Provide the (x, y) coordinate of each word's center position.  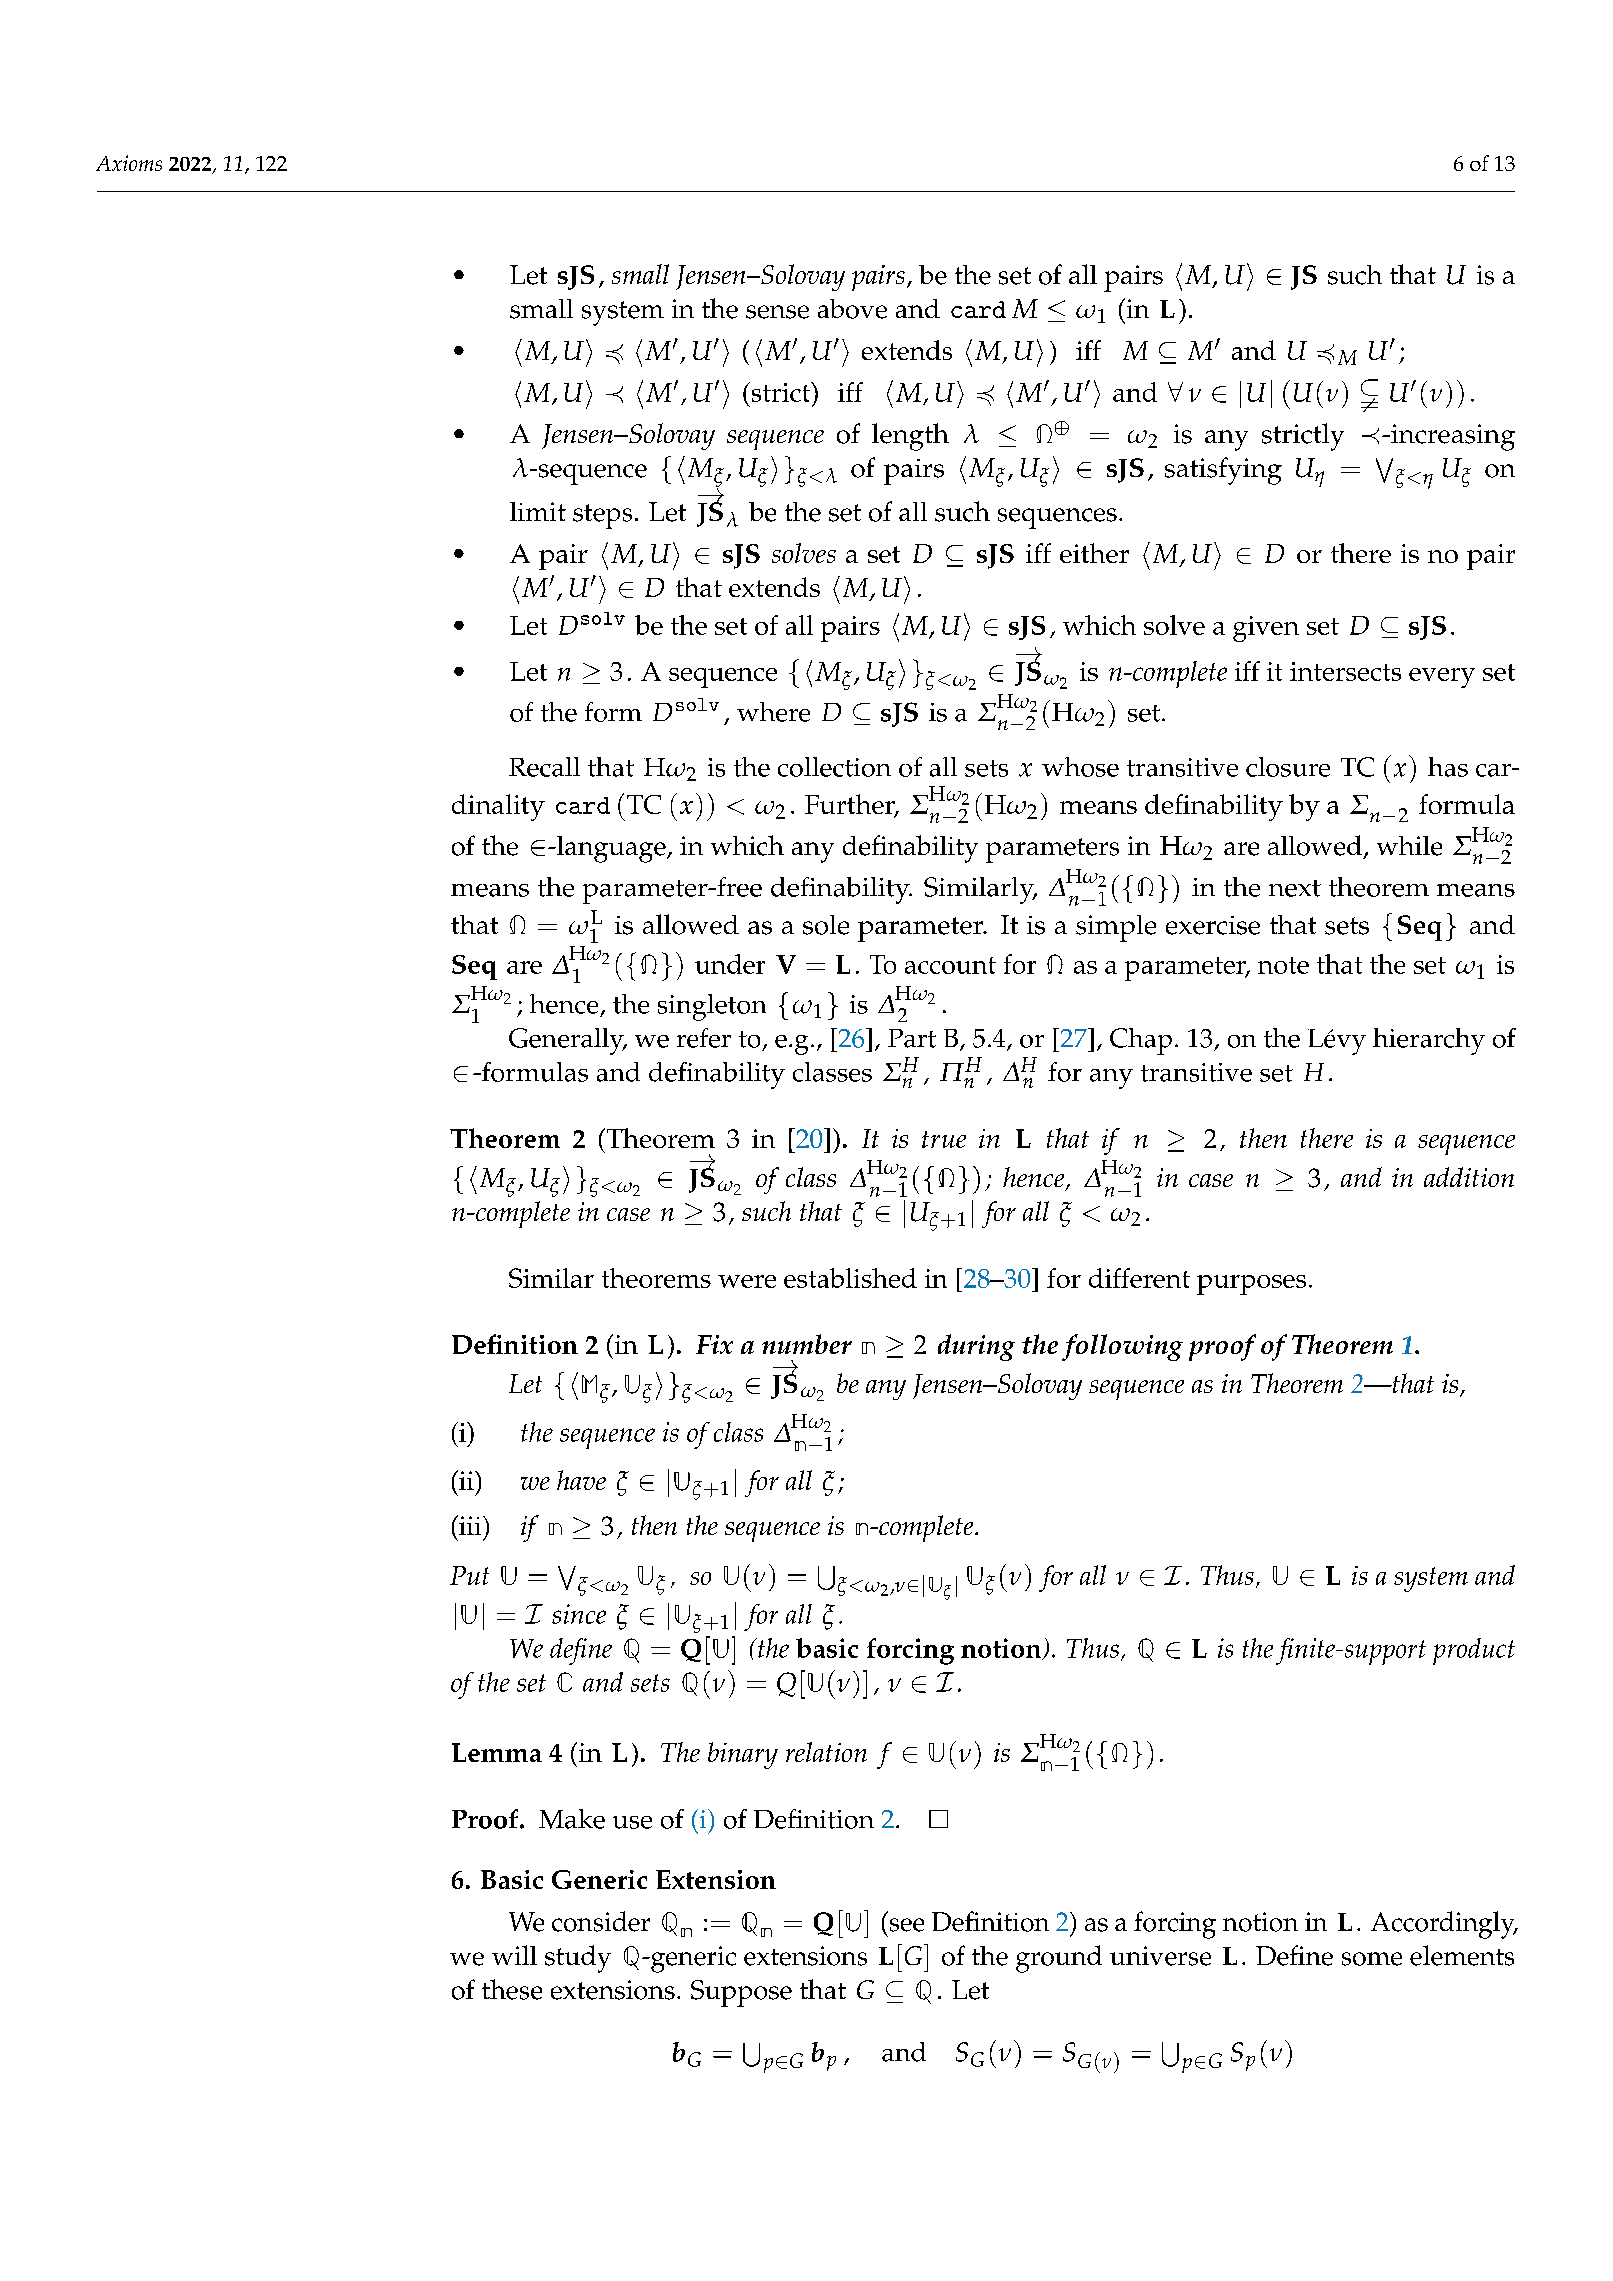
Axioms (129, 163)
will (514, 1955)
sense (777, 312)
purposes (1251, 1285)
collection (834, 767)
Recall (544, 767)
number (807, 1344)
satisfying (1223, 471)
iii (470, 1525)
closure (1288, 767)
